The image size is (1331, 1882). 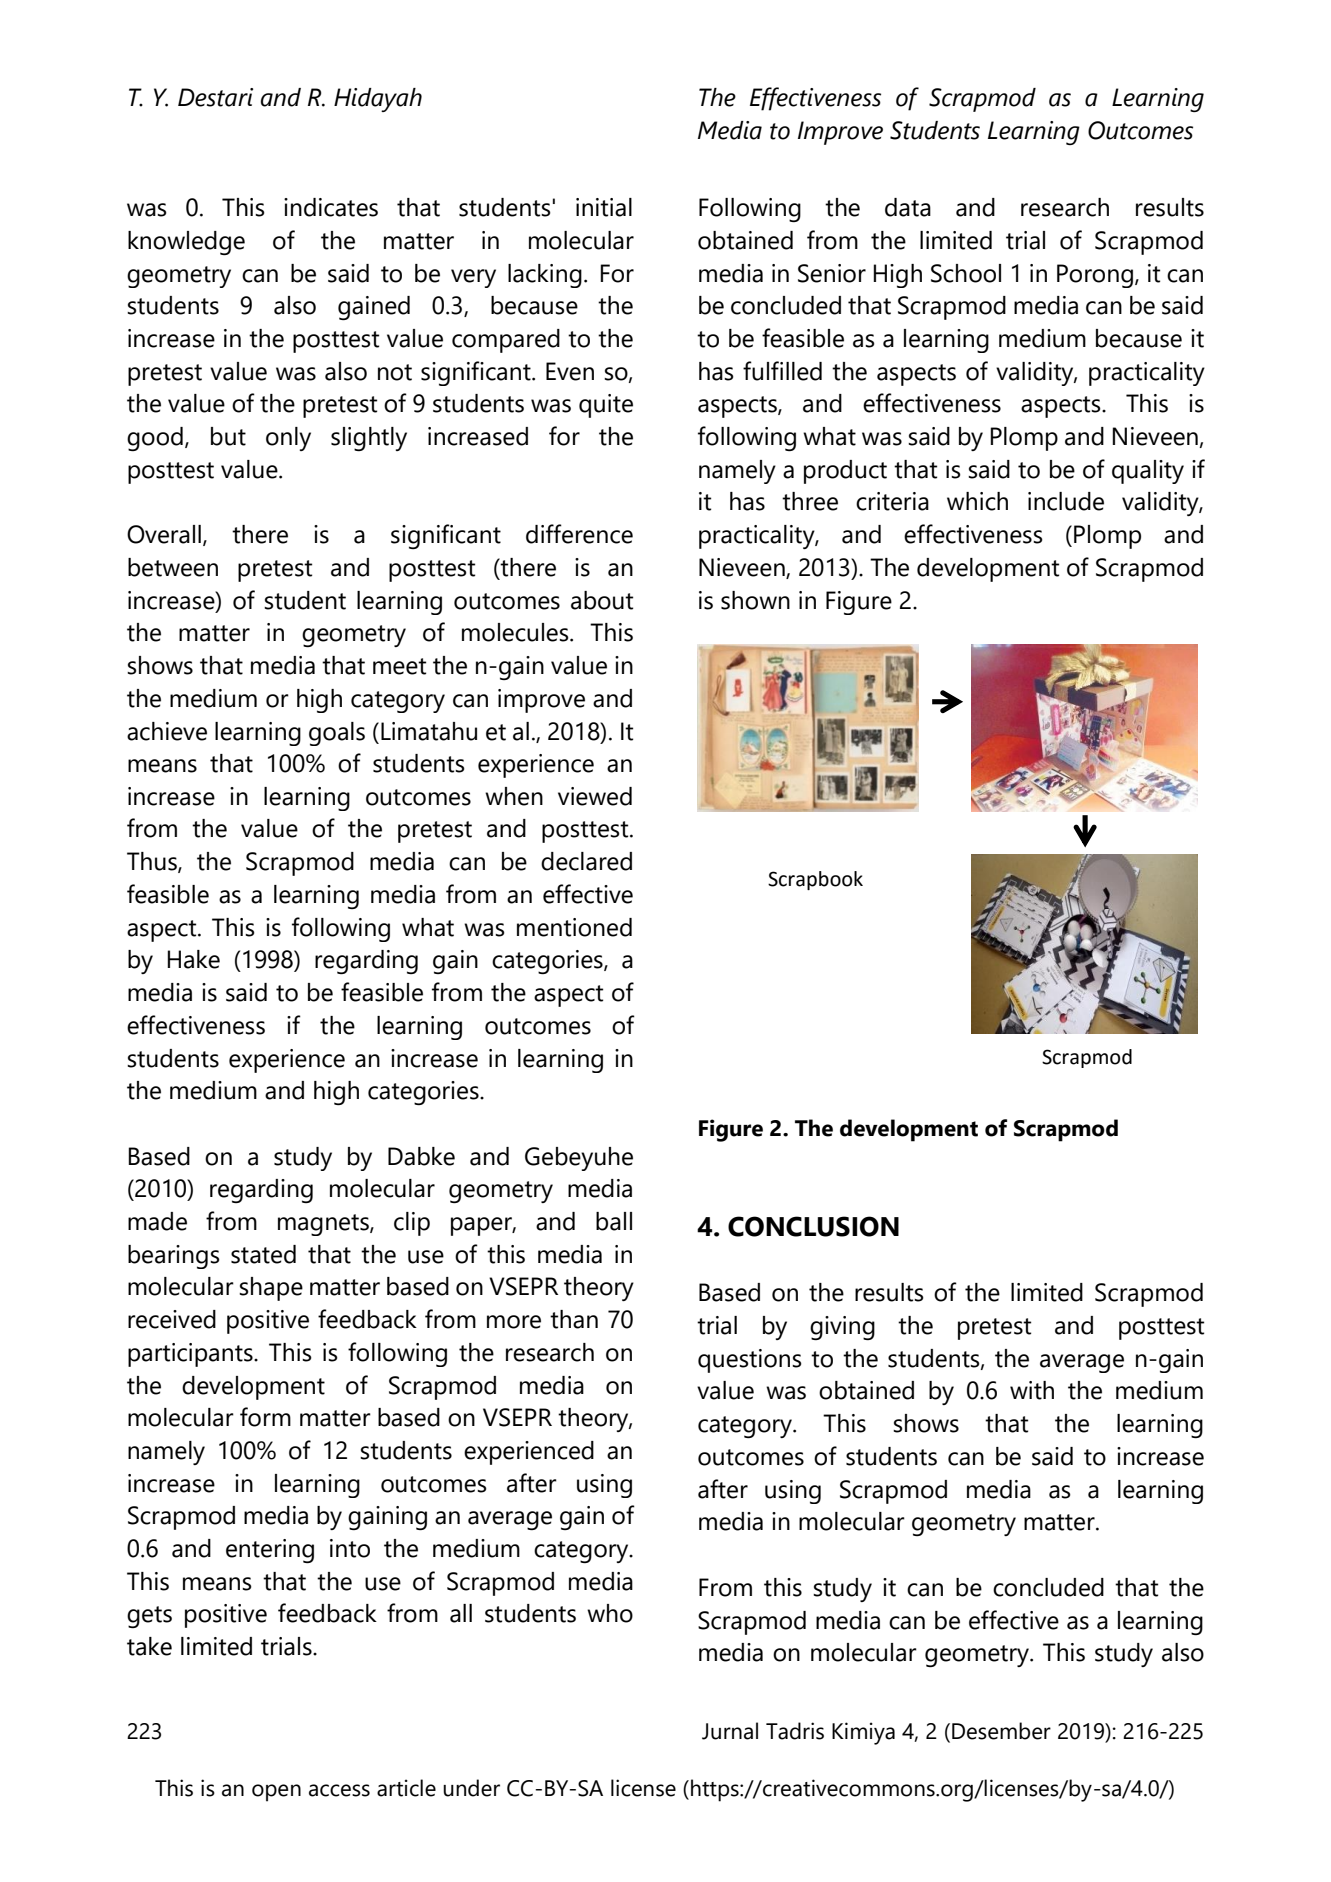 I want to click on between, so click(x=173, y=567).
